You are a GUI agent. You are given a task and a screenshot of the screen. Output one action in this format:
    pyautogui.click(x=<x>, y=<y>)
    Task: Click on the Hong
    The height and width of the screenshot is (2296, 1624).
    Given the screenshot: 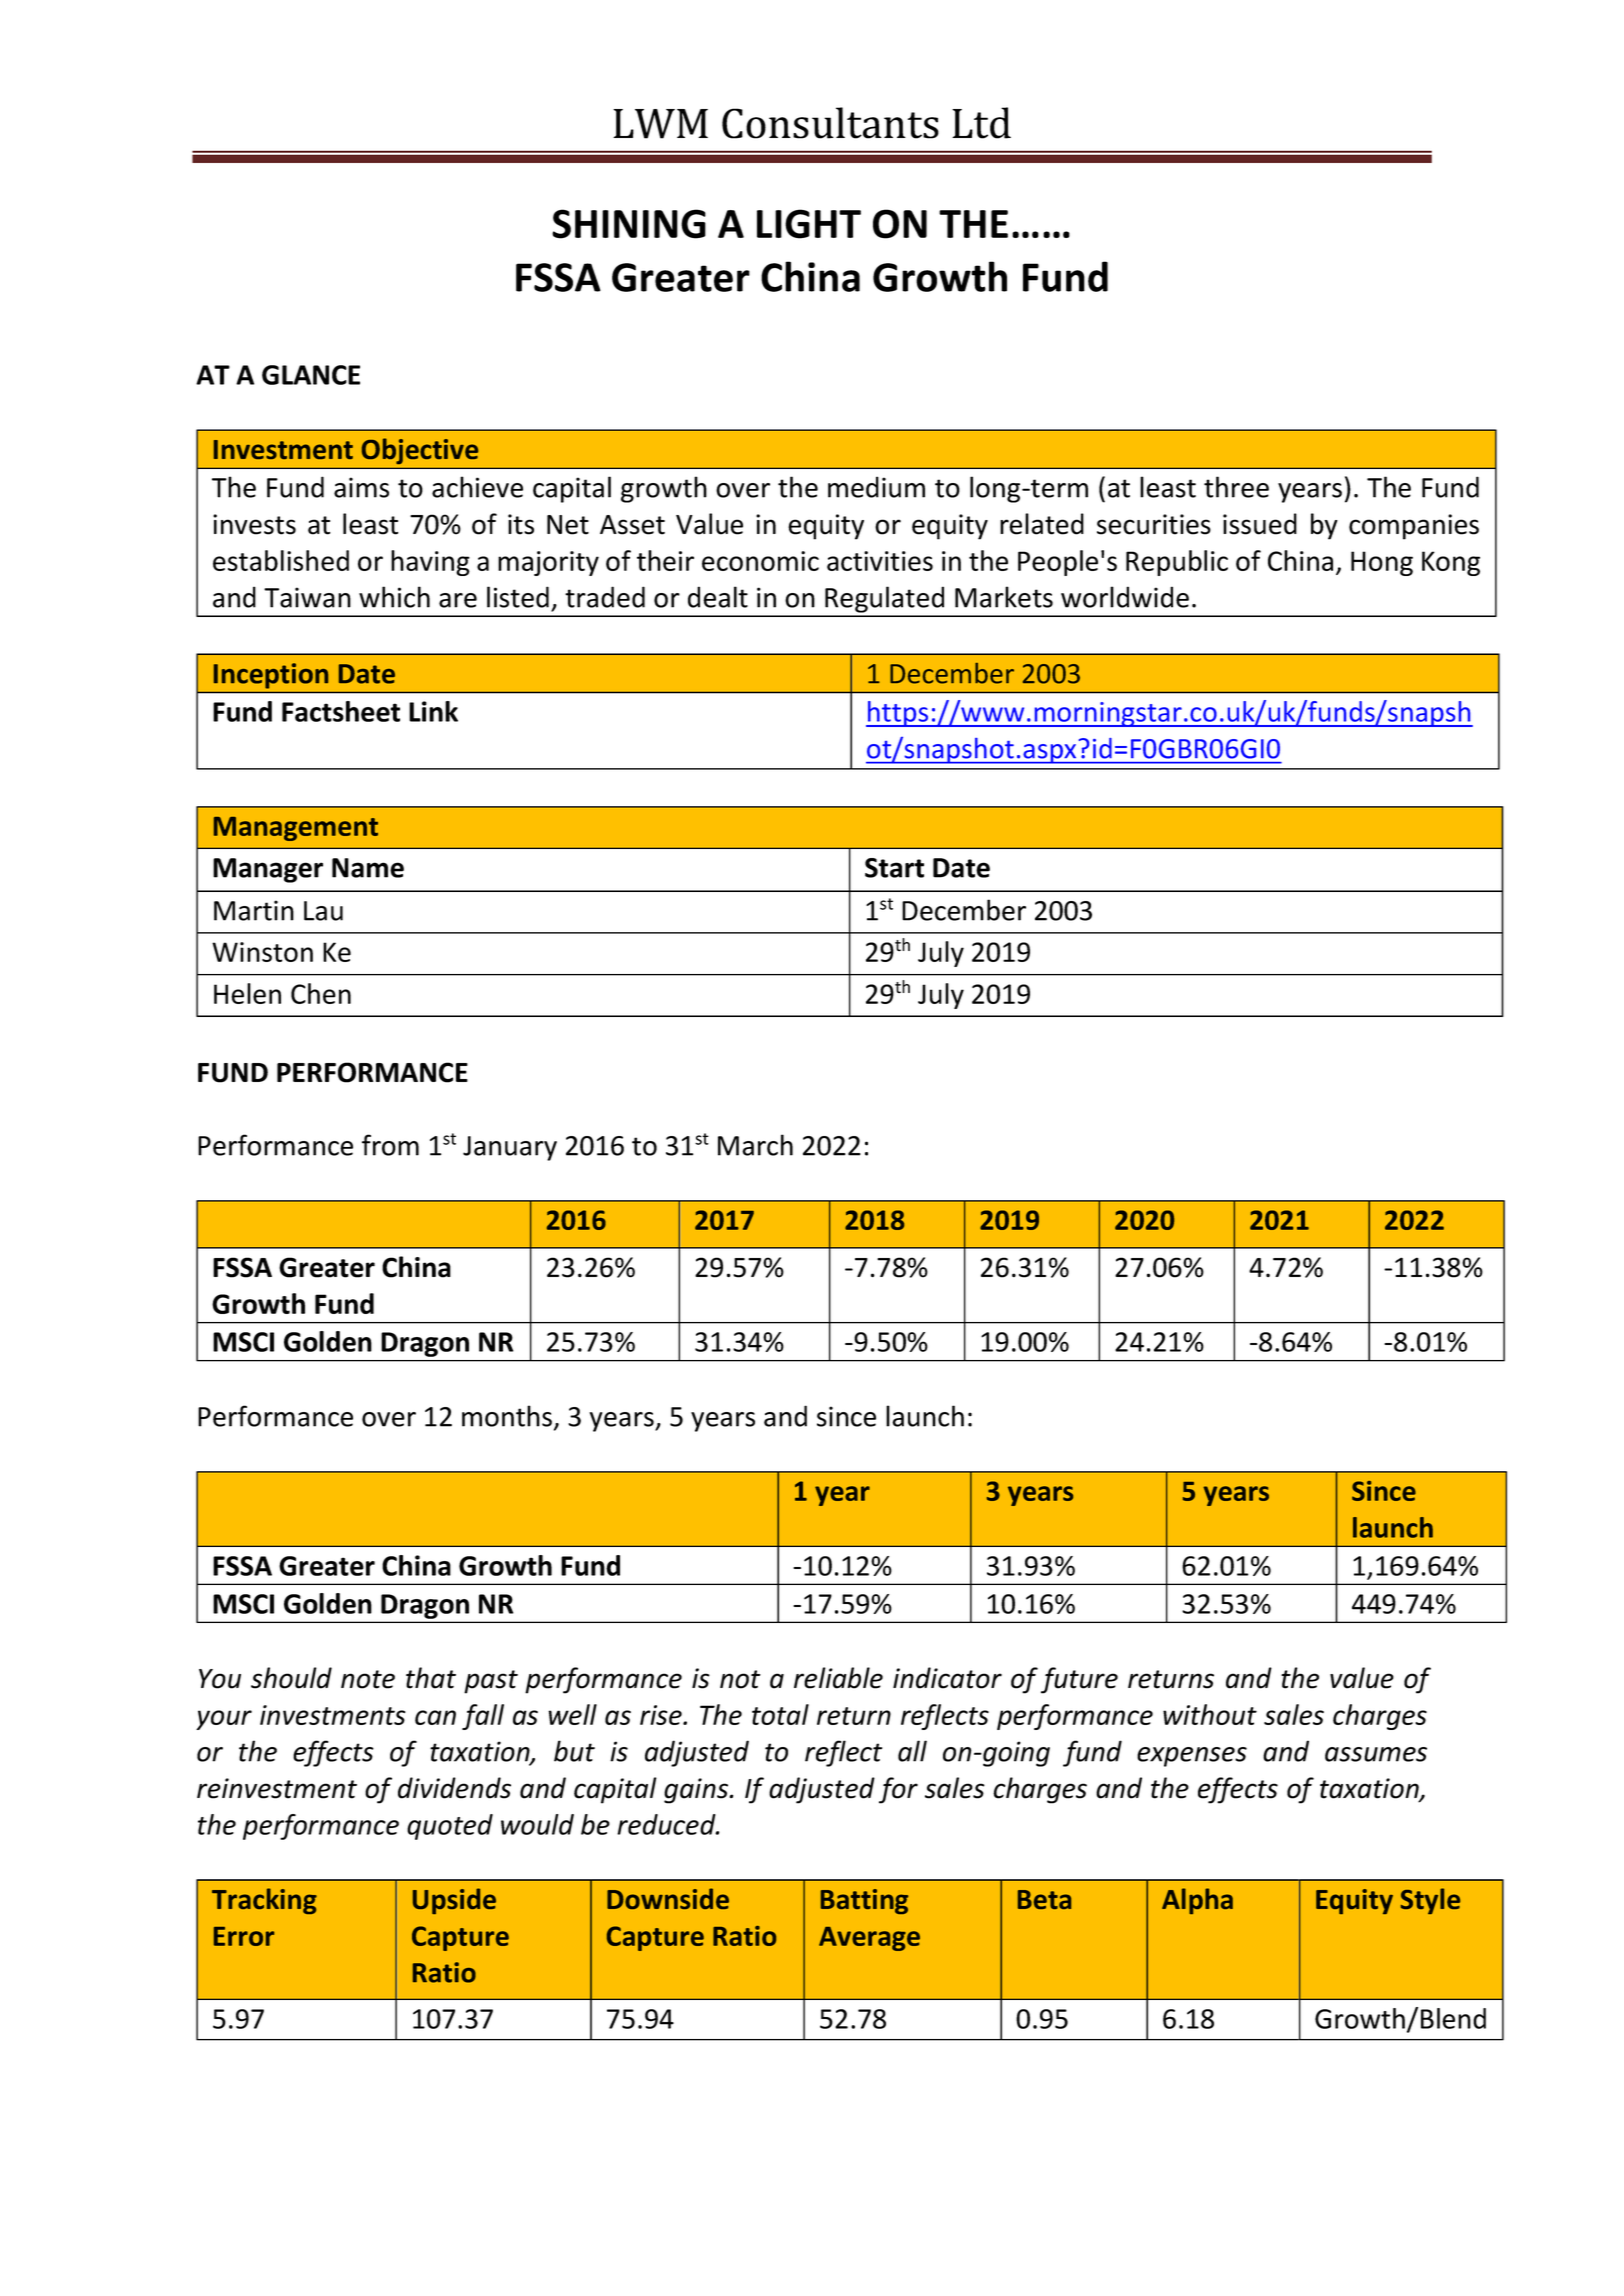 What is the action you would take?
    pyautogui.click(x=1382, y=563)
